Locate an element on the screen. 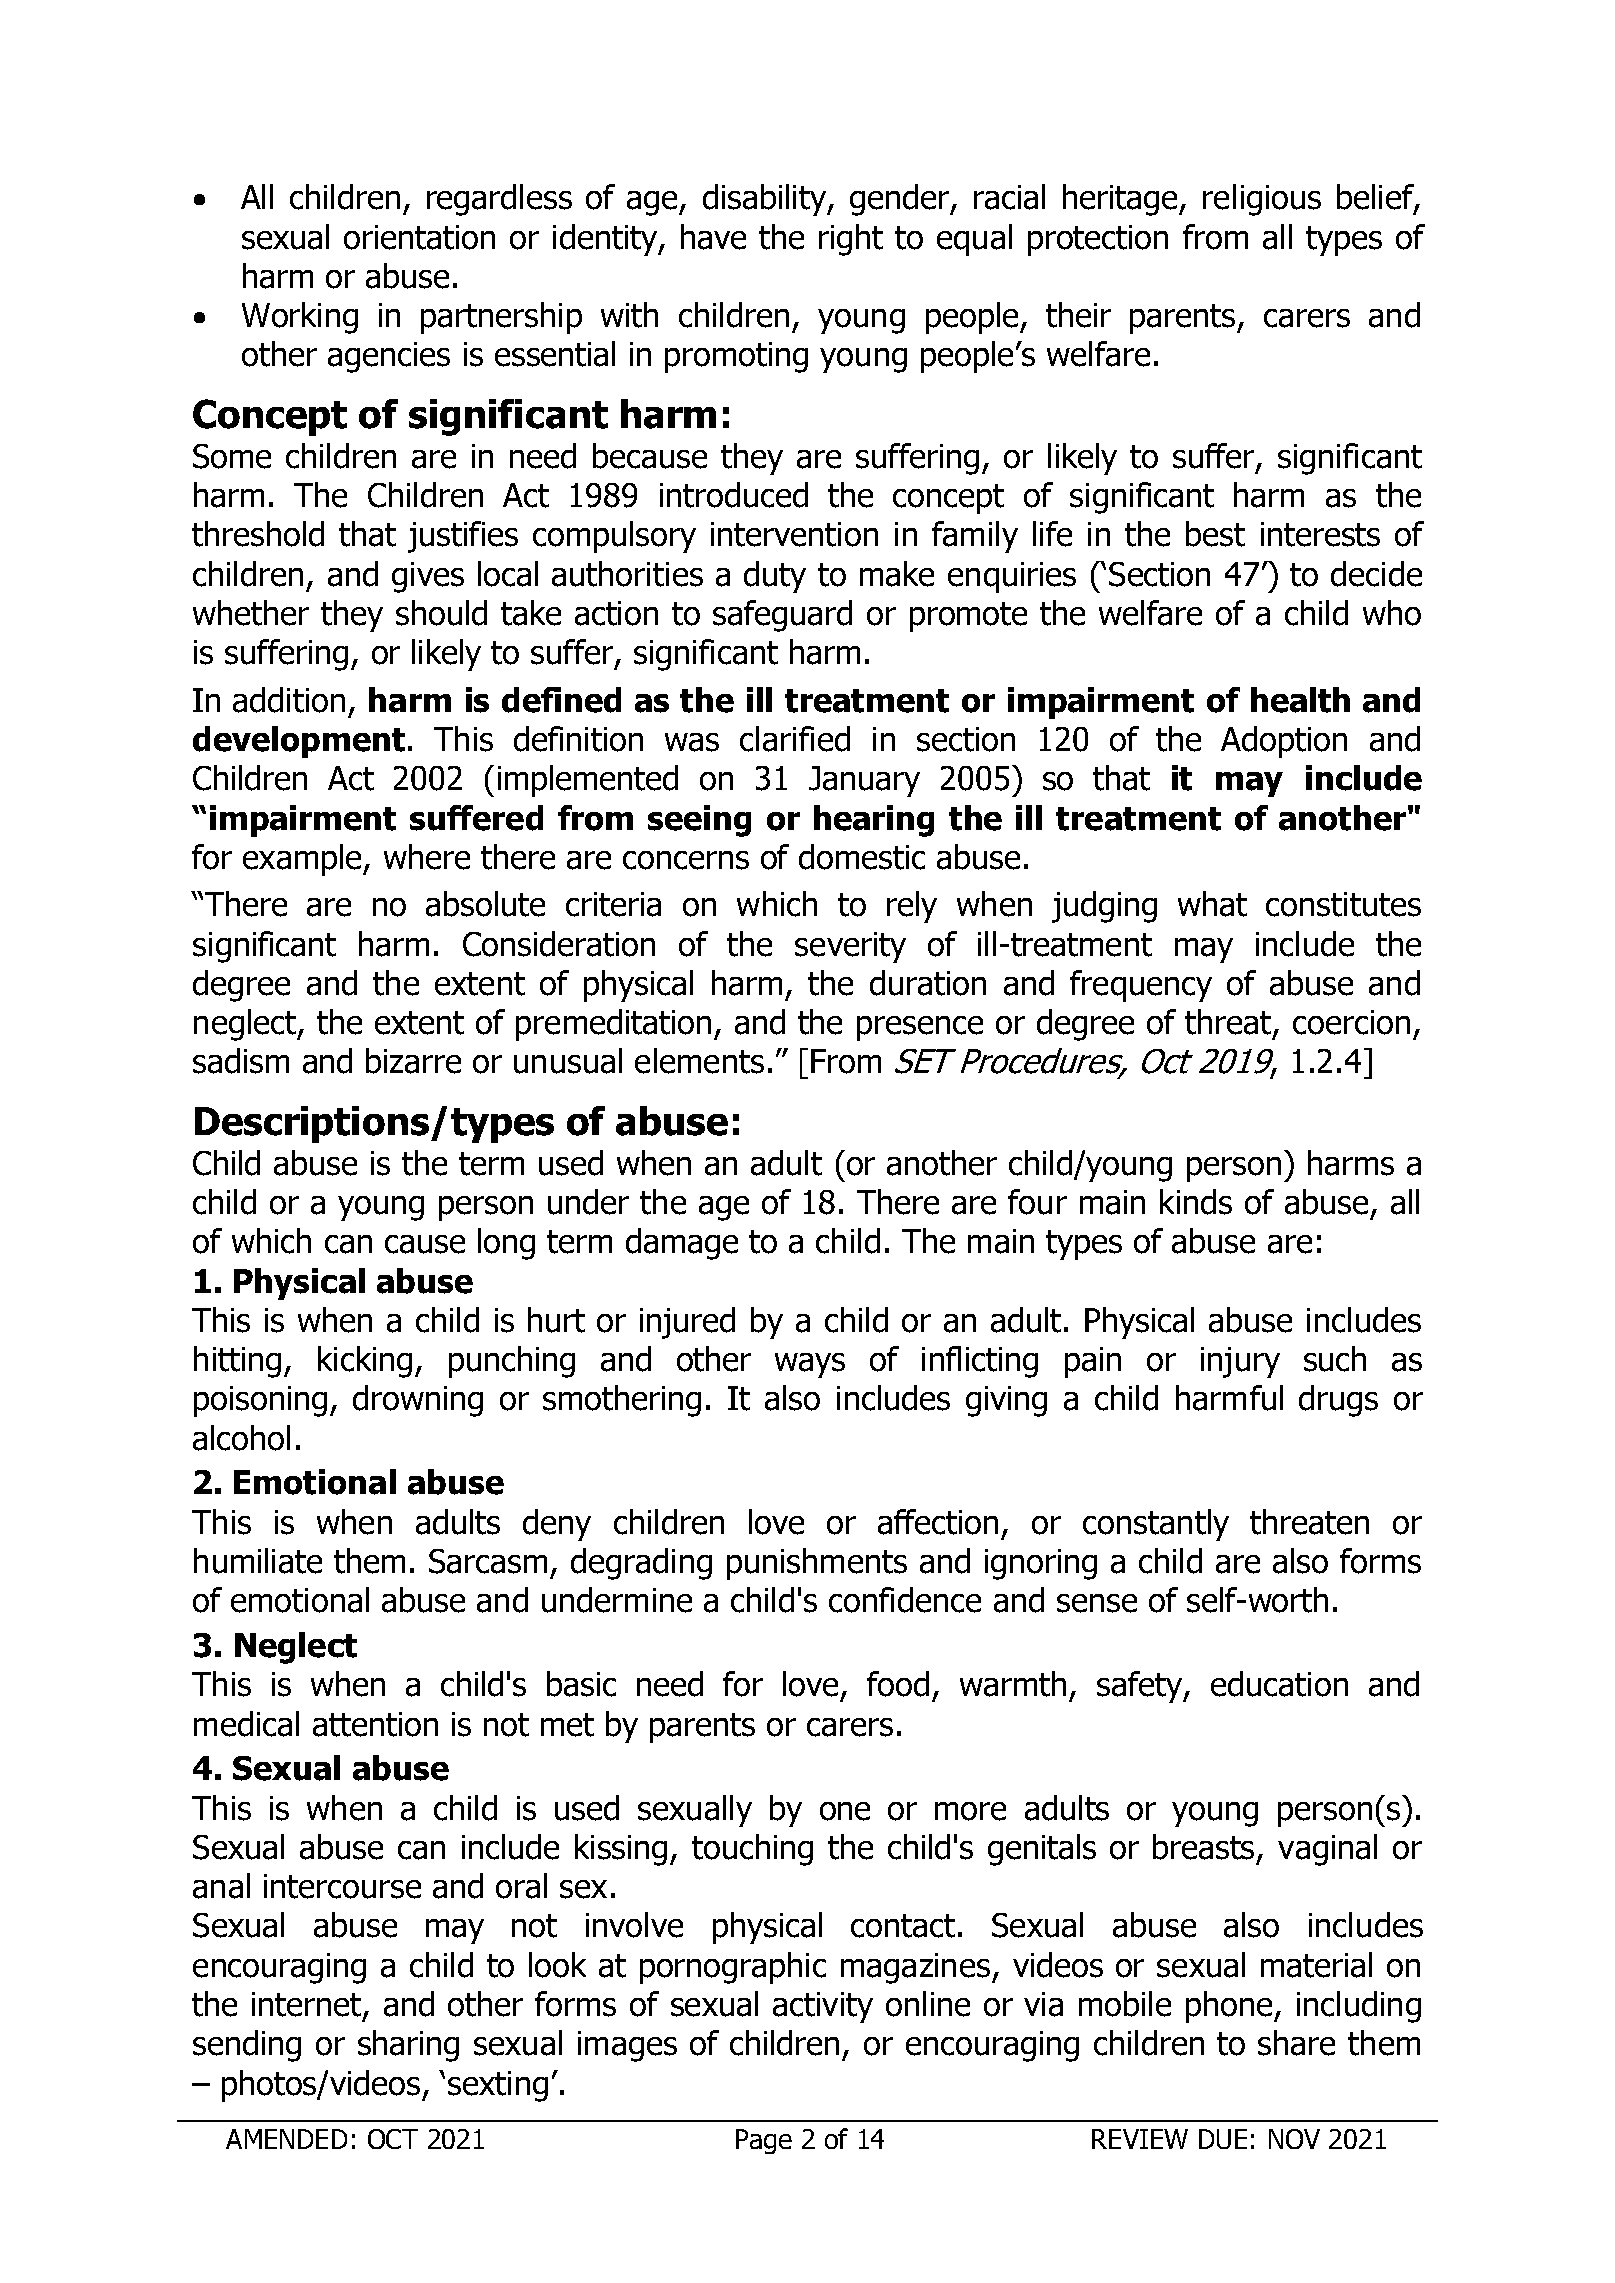 This screenshot has width=1615, height=2283. bizarre is located at coordinates (413, 1061).
